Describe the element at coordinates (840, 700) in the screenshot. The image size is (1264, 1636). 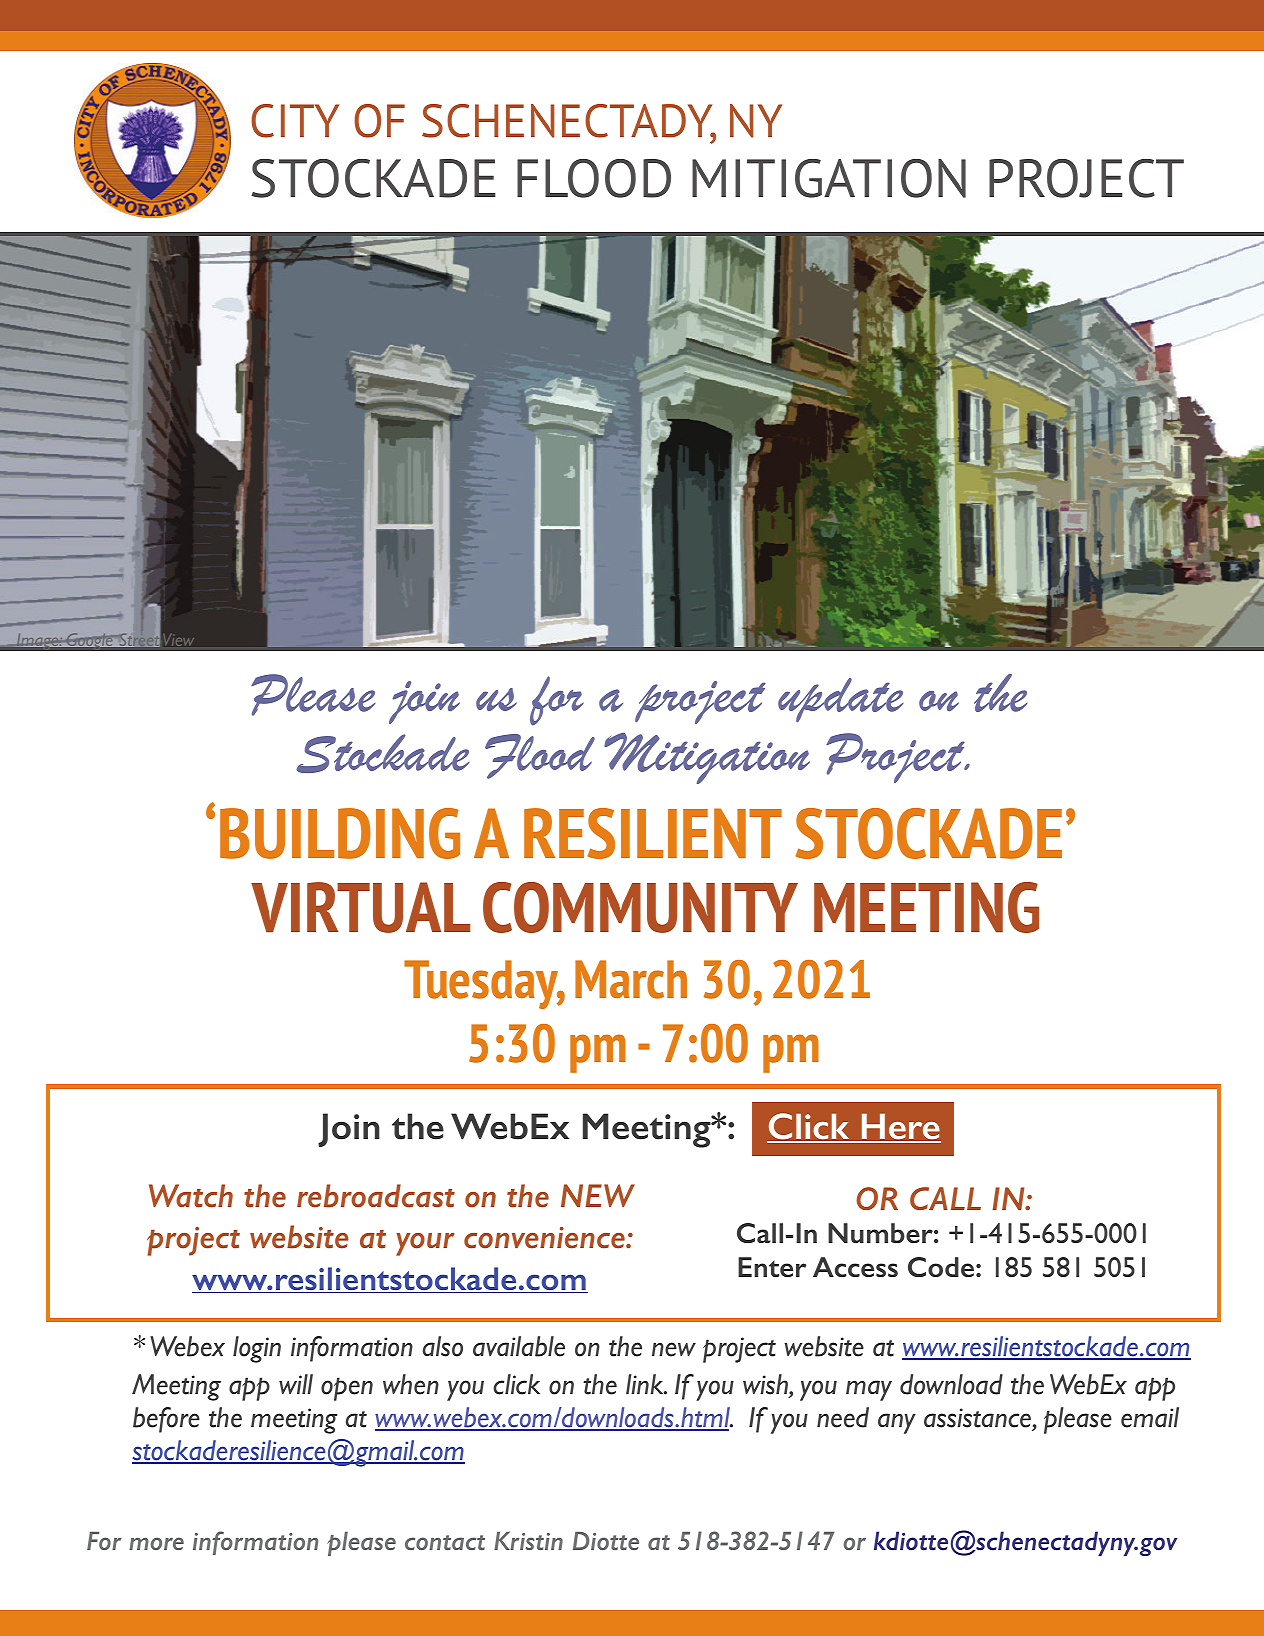
I see `update` at that location.
